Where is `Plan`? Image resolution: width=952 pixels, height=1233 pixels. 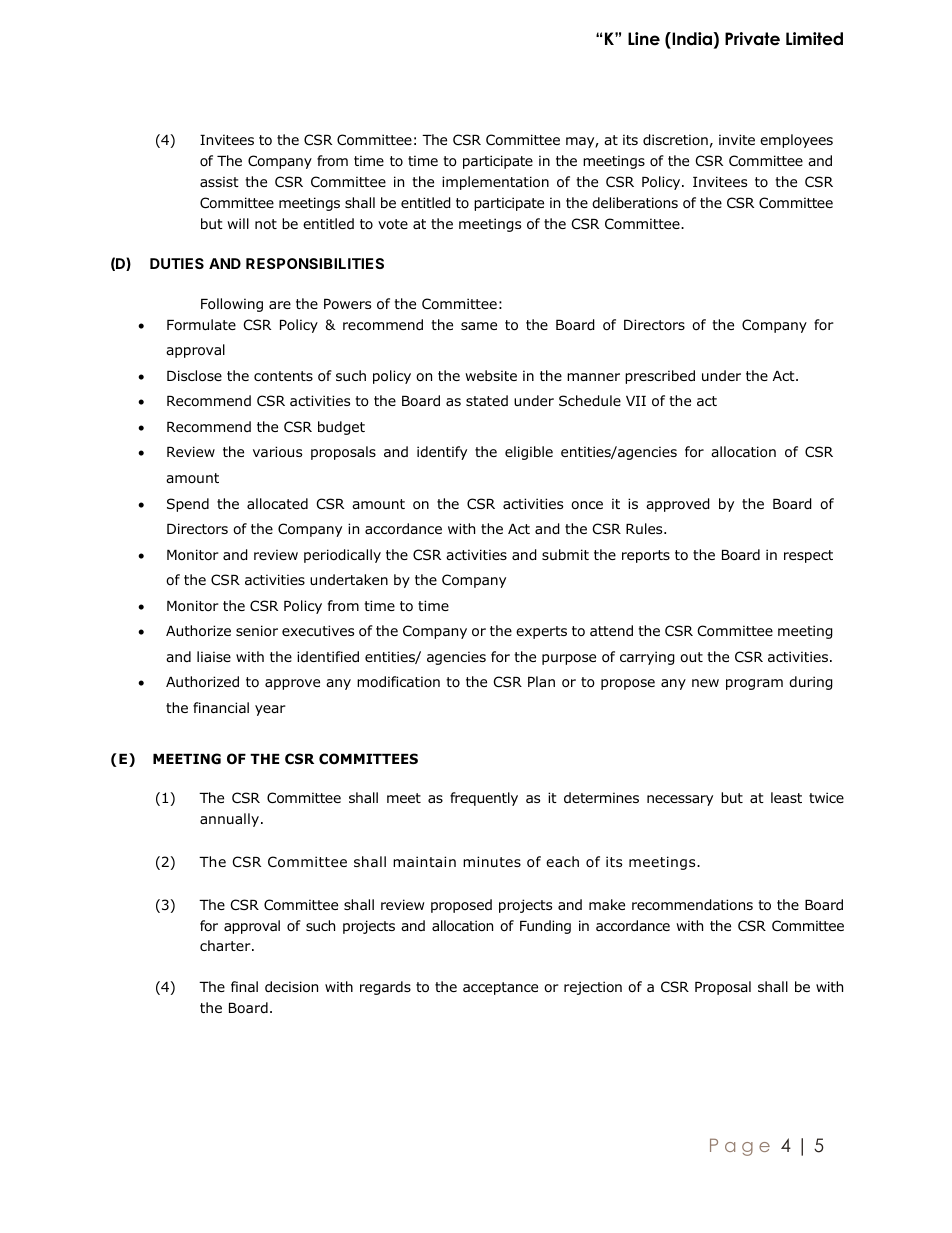
Plan is located at coordinates (541, 681).
